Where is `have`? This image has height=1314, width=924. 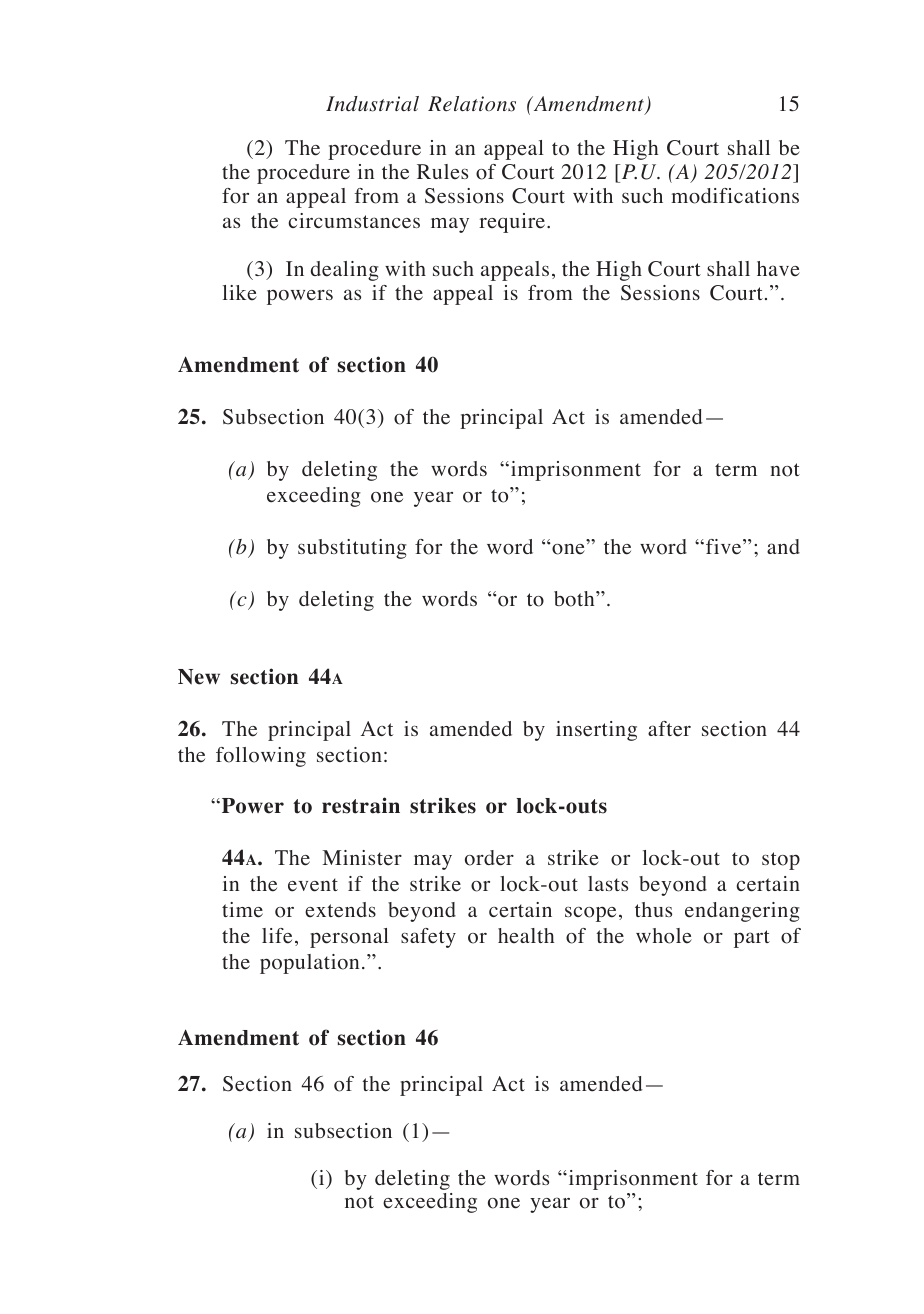 have is located at coordinates (778, 269).
